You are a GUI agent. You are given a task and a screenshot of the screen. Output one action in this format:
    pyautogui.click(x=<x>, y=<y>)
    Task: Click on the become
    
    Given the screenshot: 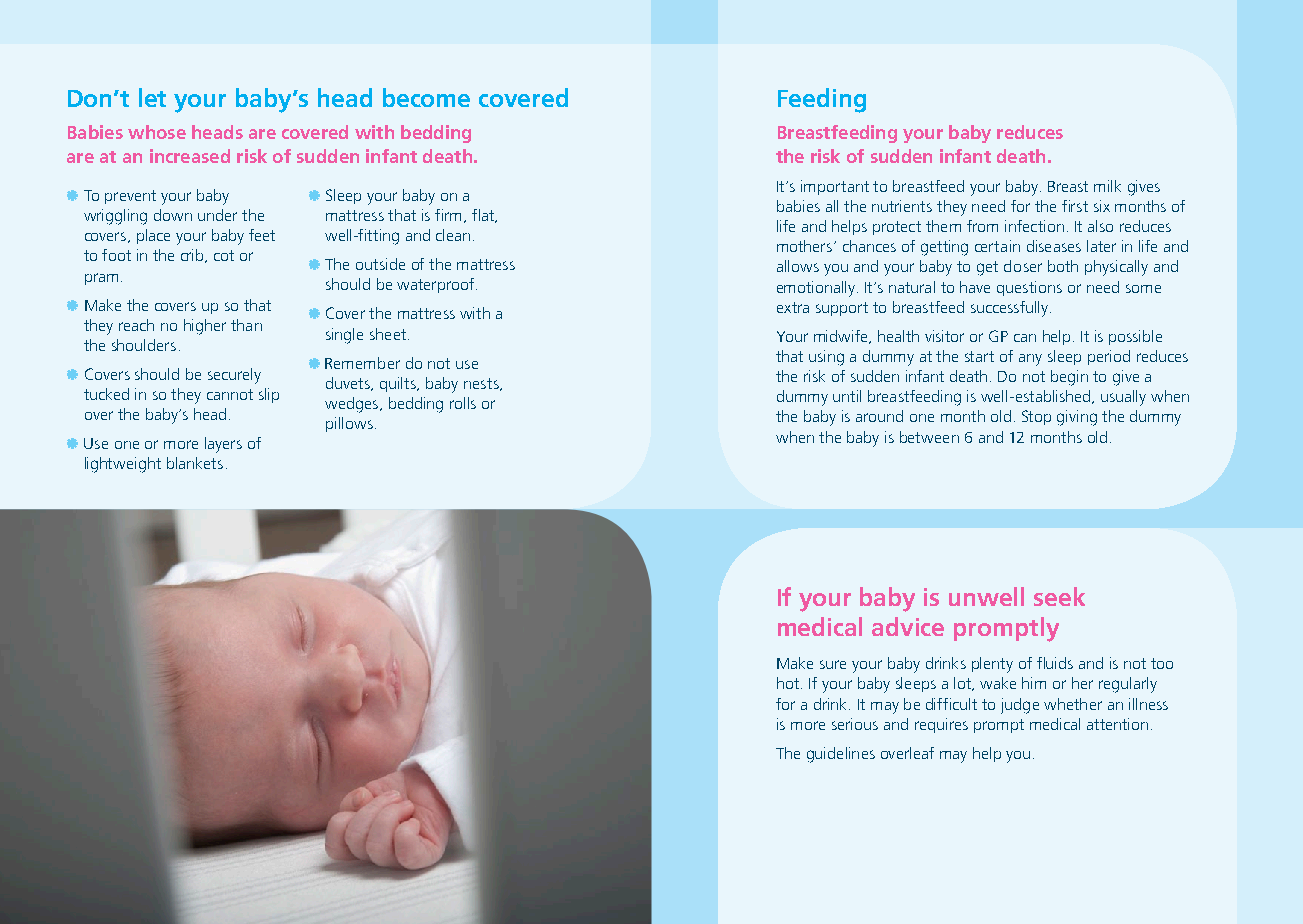 What is the action you would take?
    pyautogui.click(x=426, y=97)
